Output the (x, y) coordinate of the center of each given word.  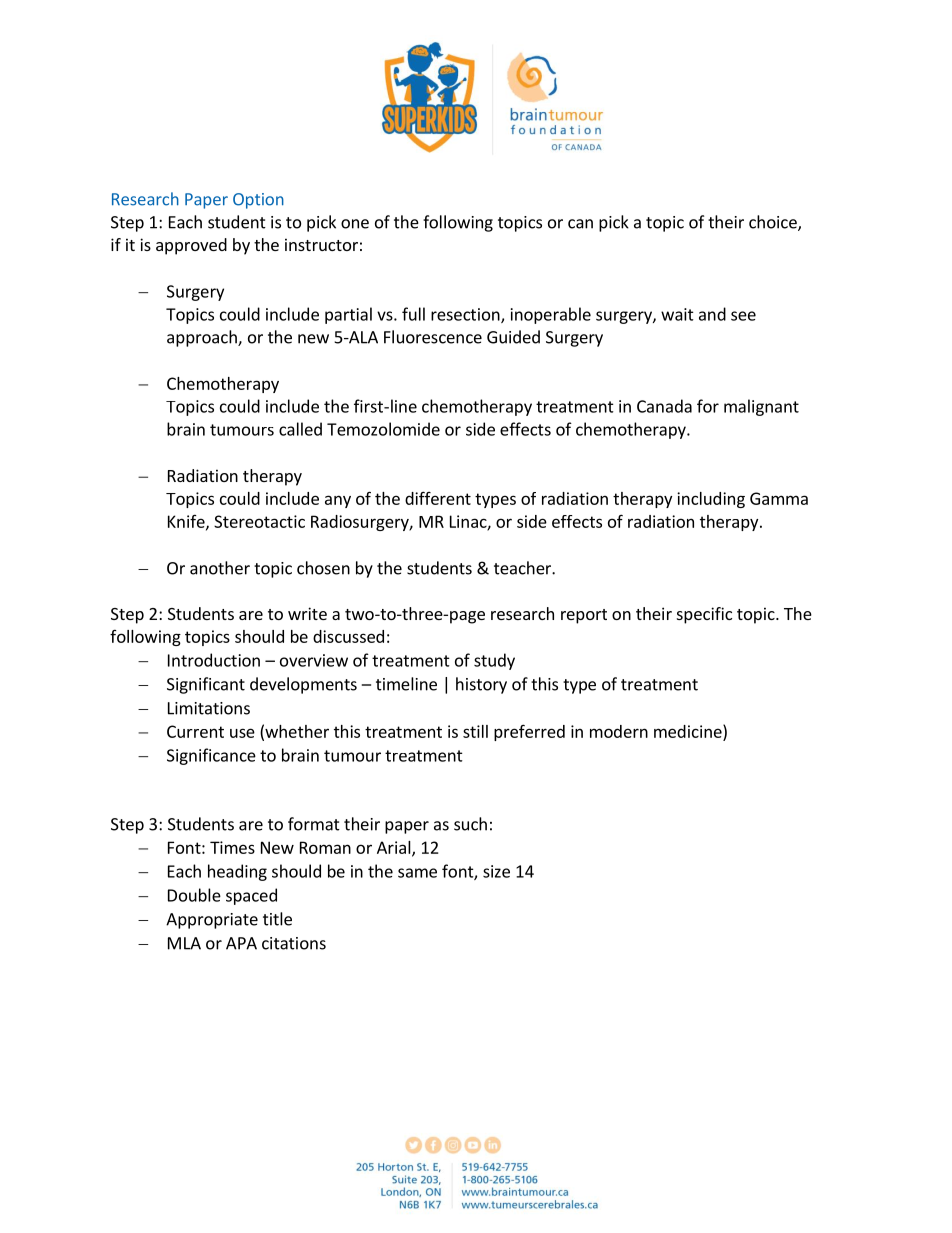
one (355, 224)
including (711, 500)
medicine (689, 731)
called (300, 429)
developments (303, 685)
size (496, 871)
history (481, 685)
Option (258, 201)
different (438, 498)
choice (774, 223)
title (277, 919)
